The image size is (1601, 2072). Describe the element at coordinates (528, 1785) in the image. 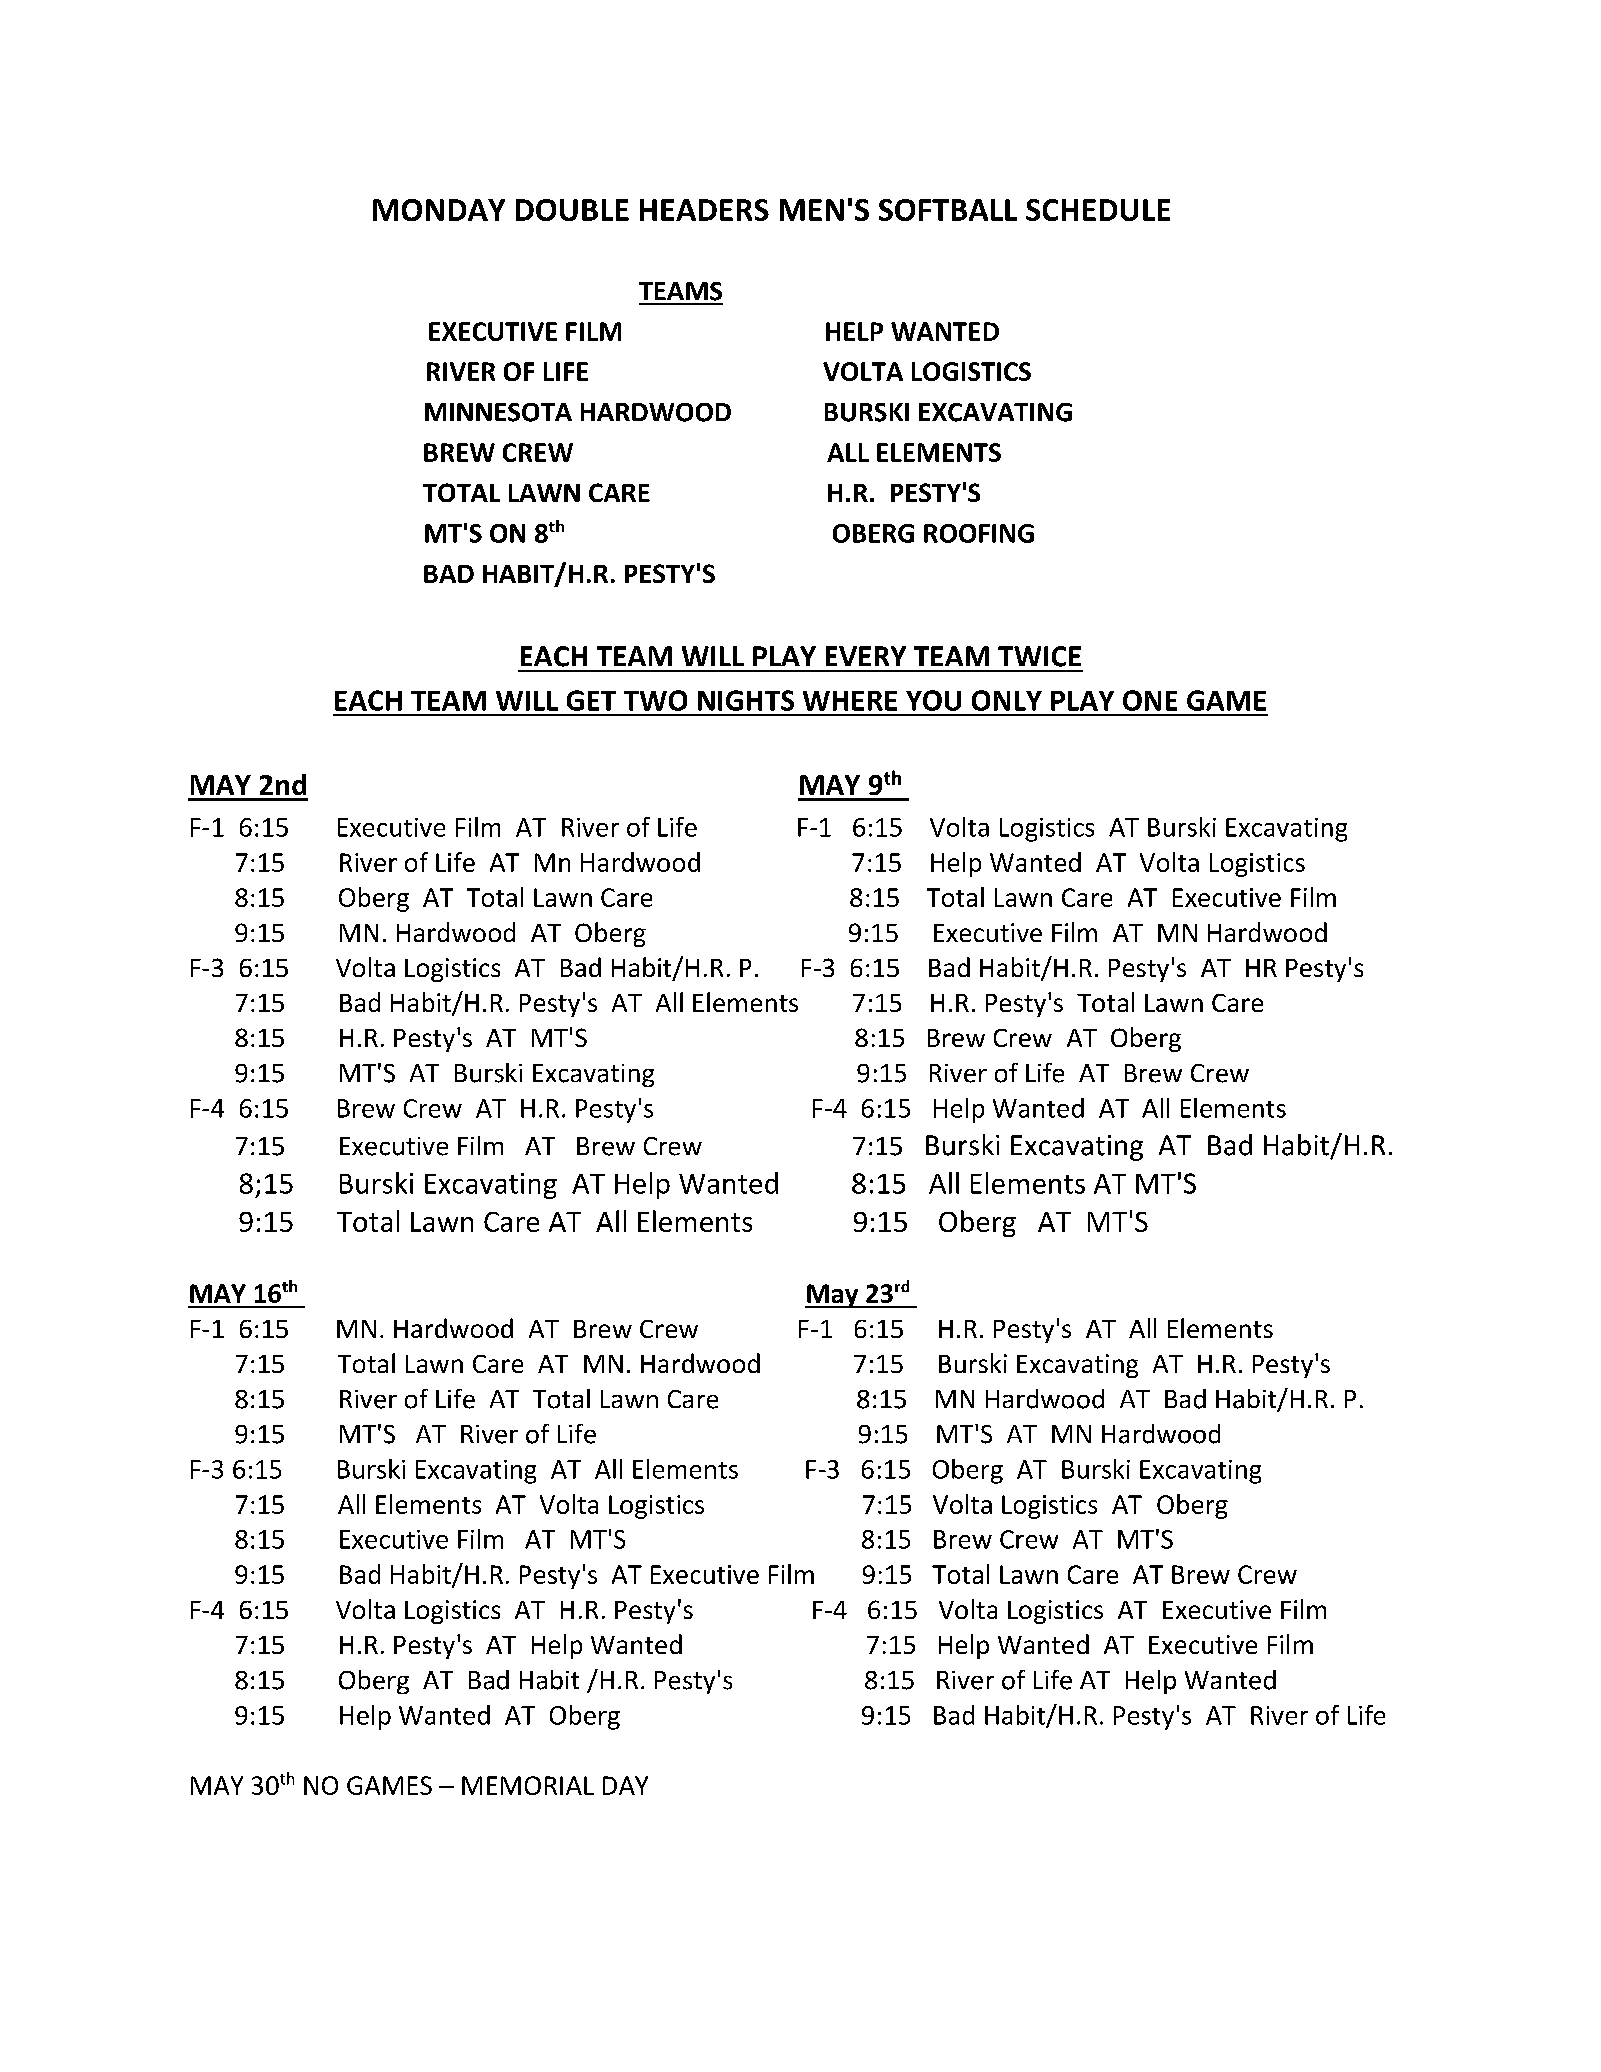

I see `MEMORIAL` at that location.
